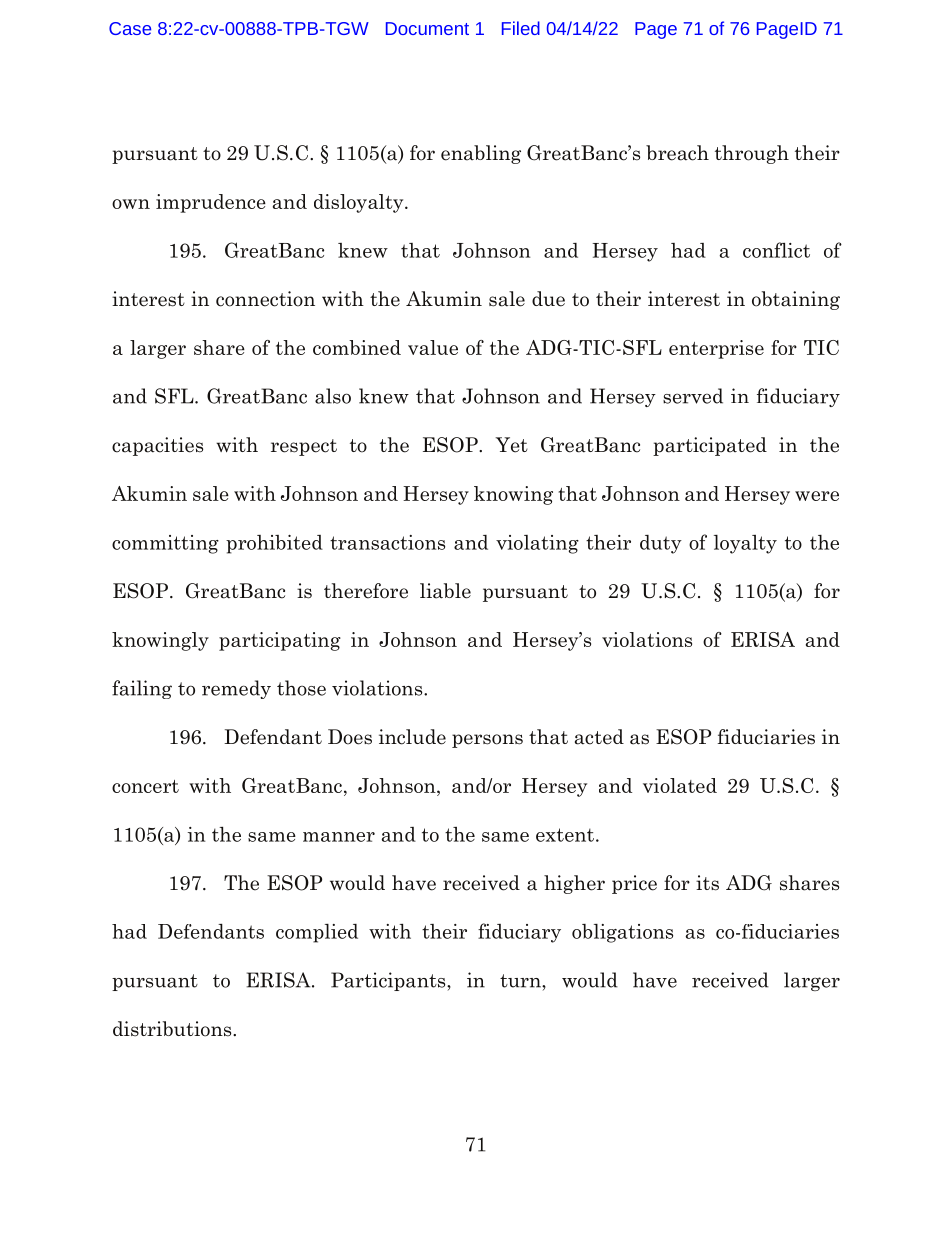 Image resolution: width=952 pixels, height=1233 pixels. What do you see at coordinates (537, 544) in the screenshot?
I see `violating` at bounding box center [537, 544].
